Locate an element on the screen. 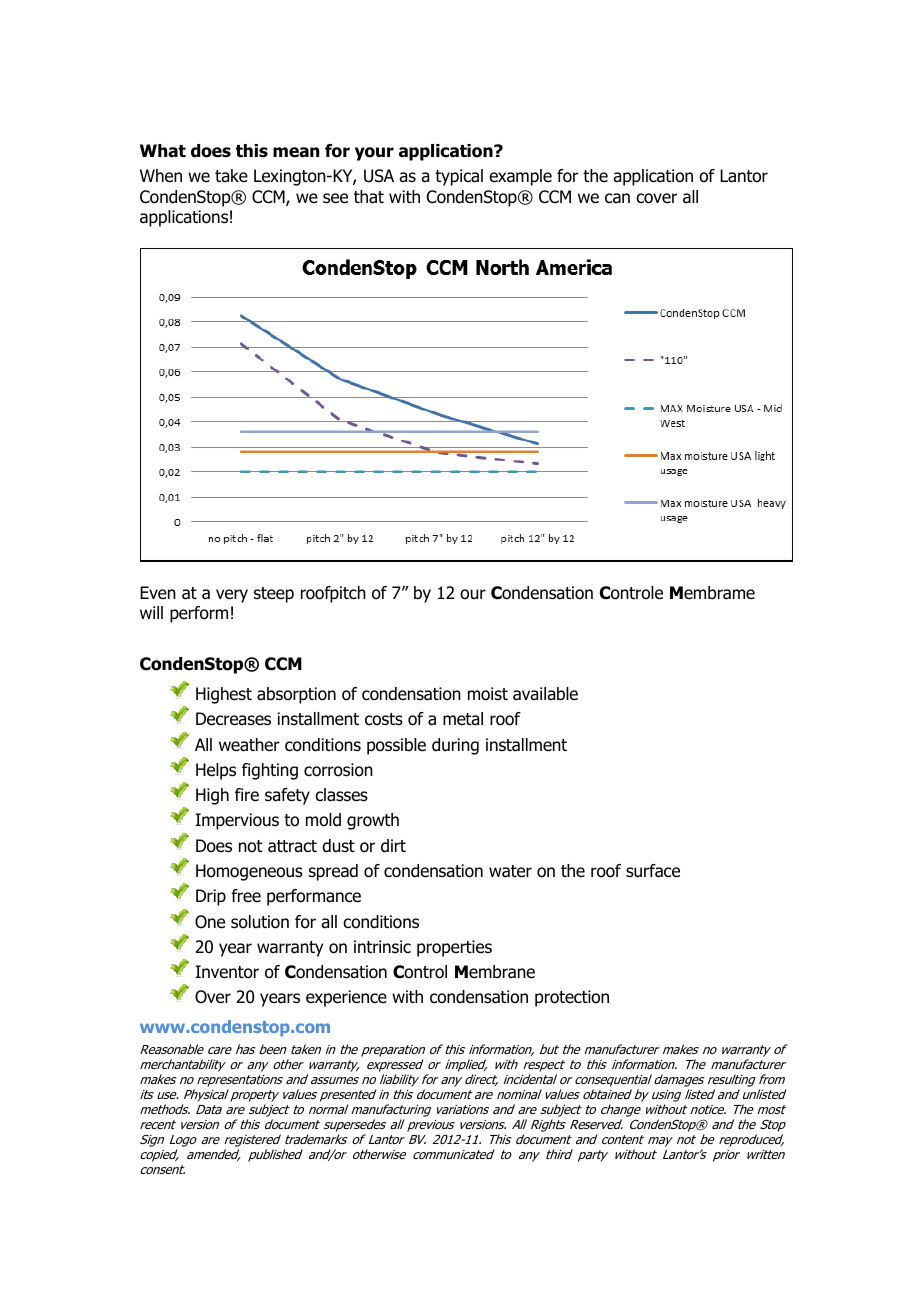 This screenshot has height=1308, width=924. steep is located at coordinates (274, 595).
